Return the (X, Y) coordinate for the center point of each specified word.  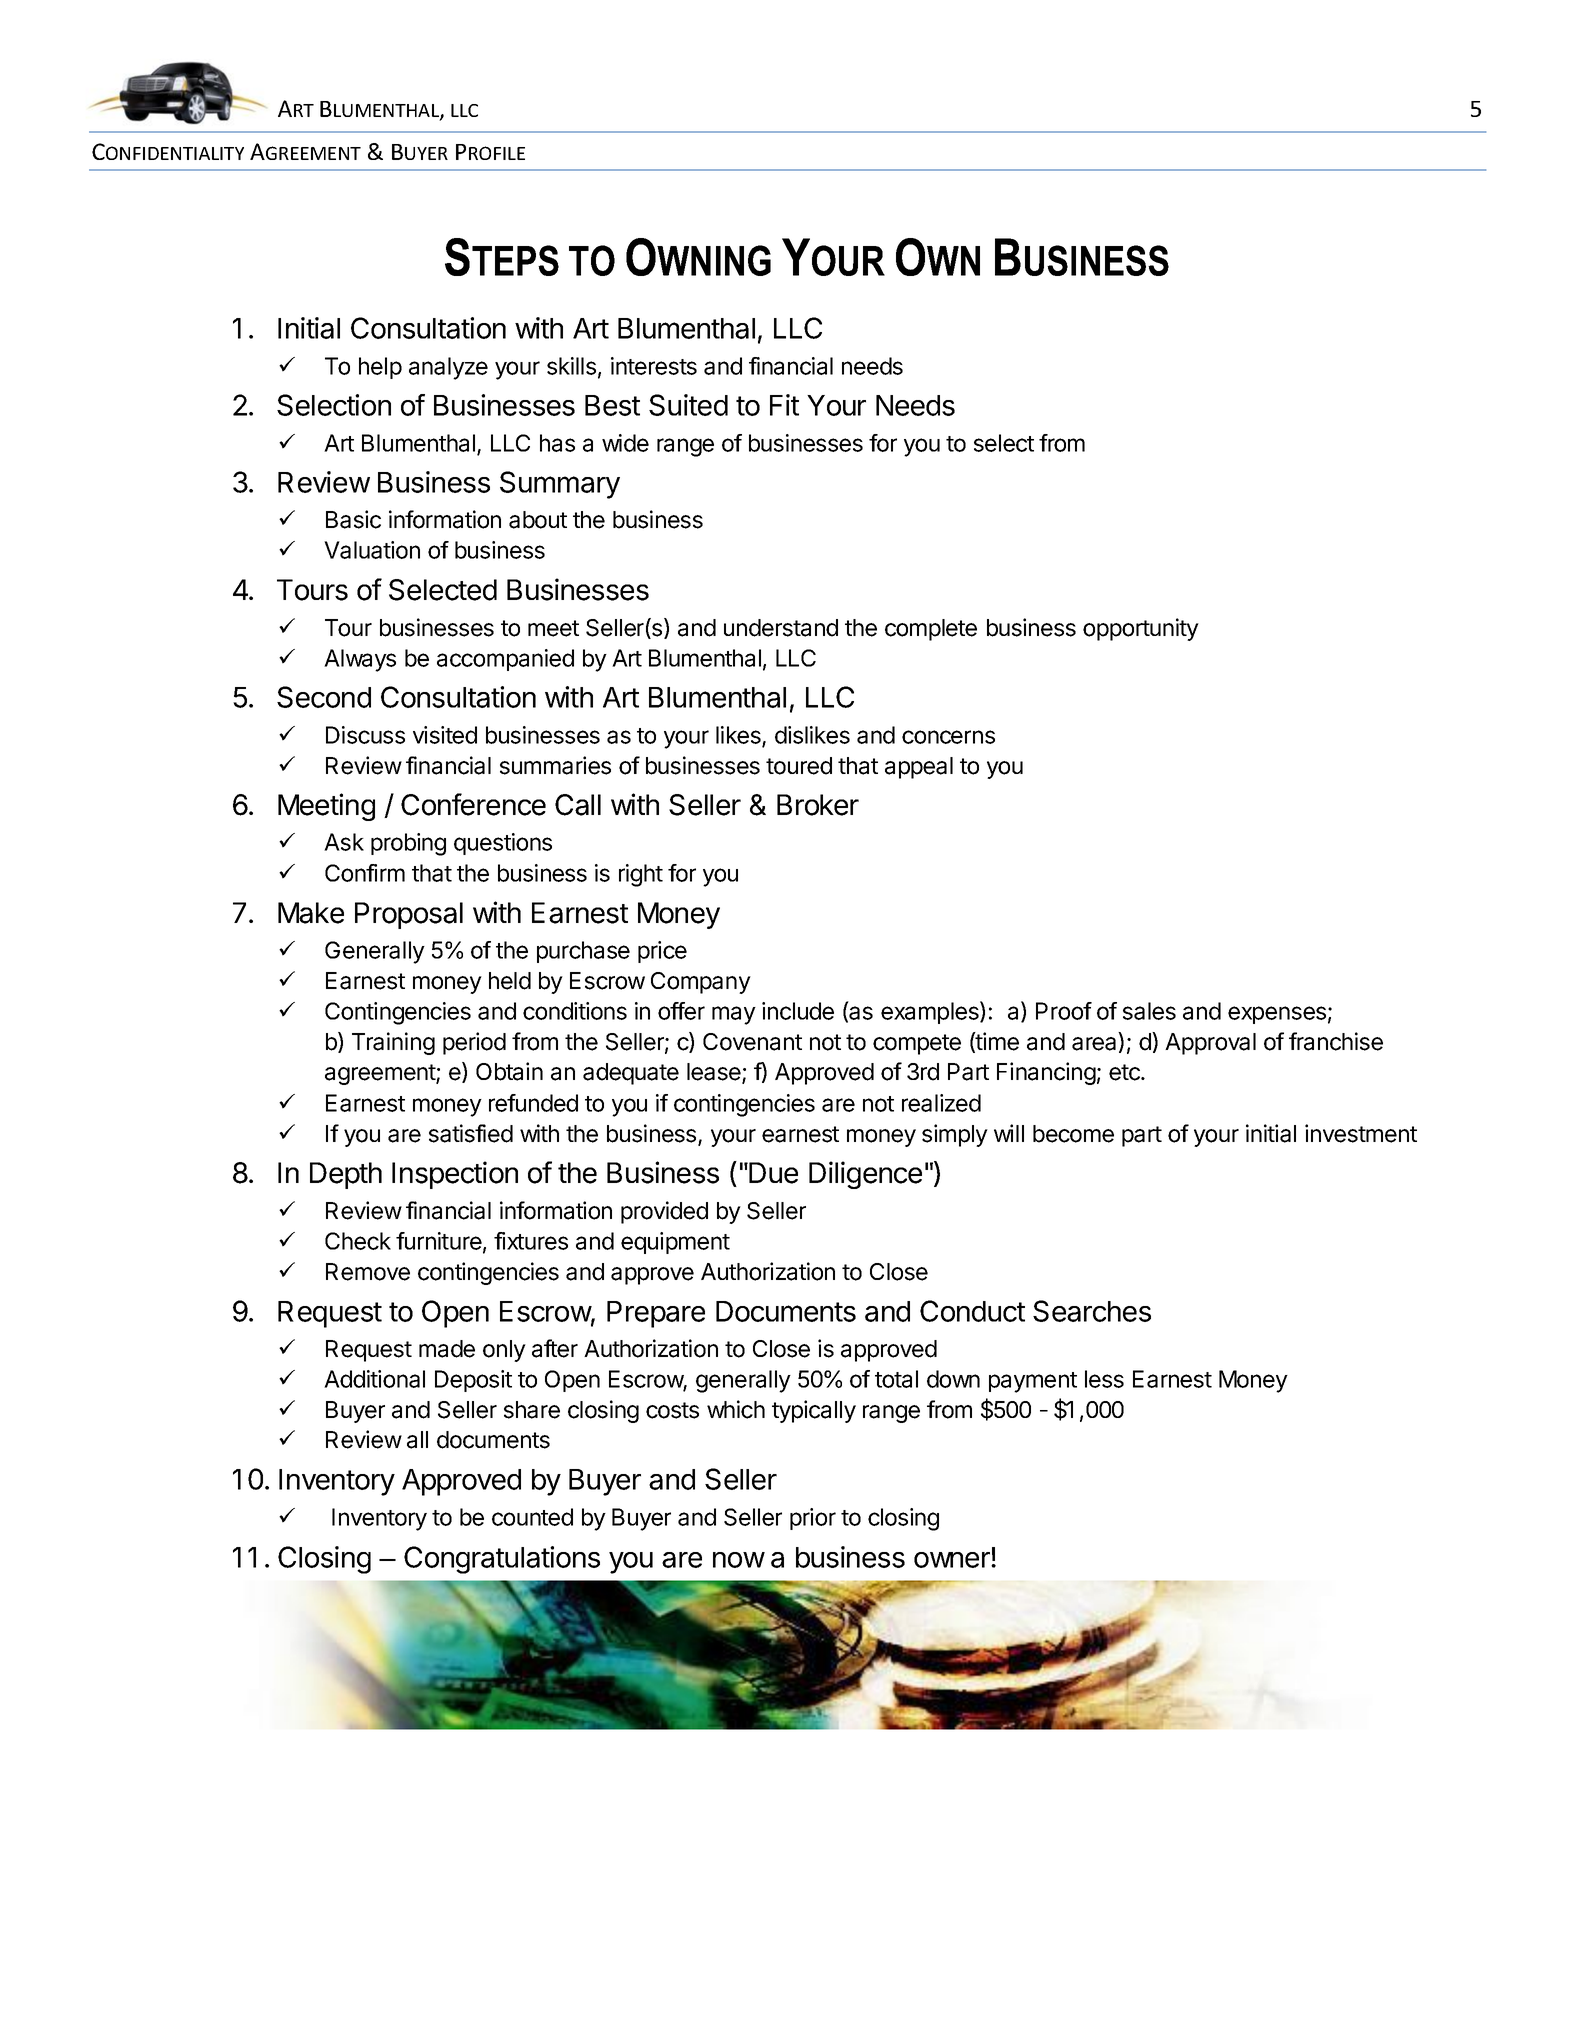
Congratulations (502, 1560)
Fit (784, 405)
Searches (1092, 1311)
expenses (1277, 1015)
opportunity (1141, 629)
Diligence (865, 1175)
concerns (948, 737)
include (798, 1011)
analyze (448, 368)
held (510, 981)
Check (358, 1241)
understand (781, 628)
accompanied (505, 660)
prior (813, 1519)
